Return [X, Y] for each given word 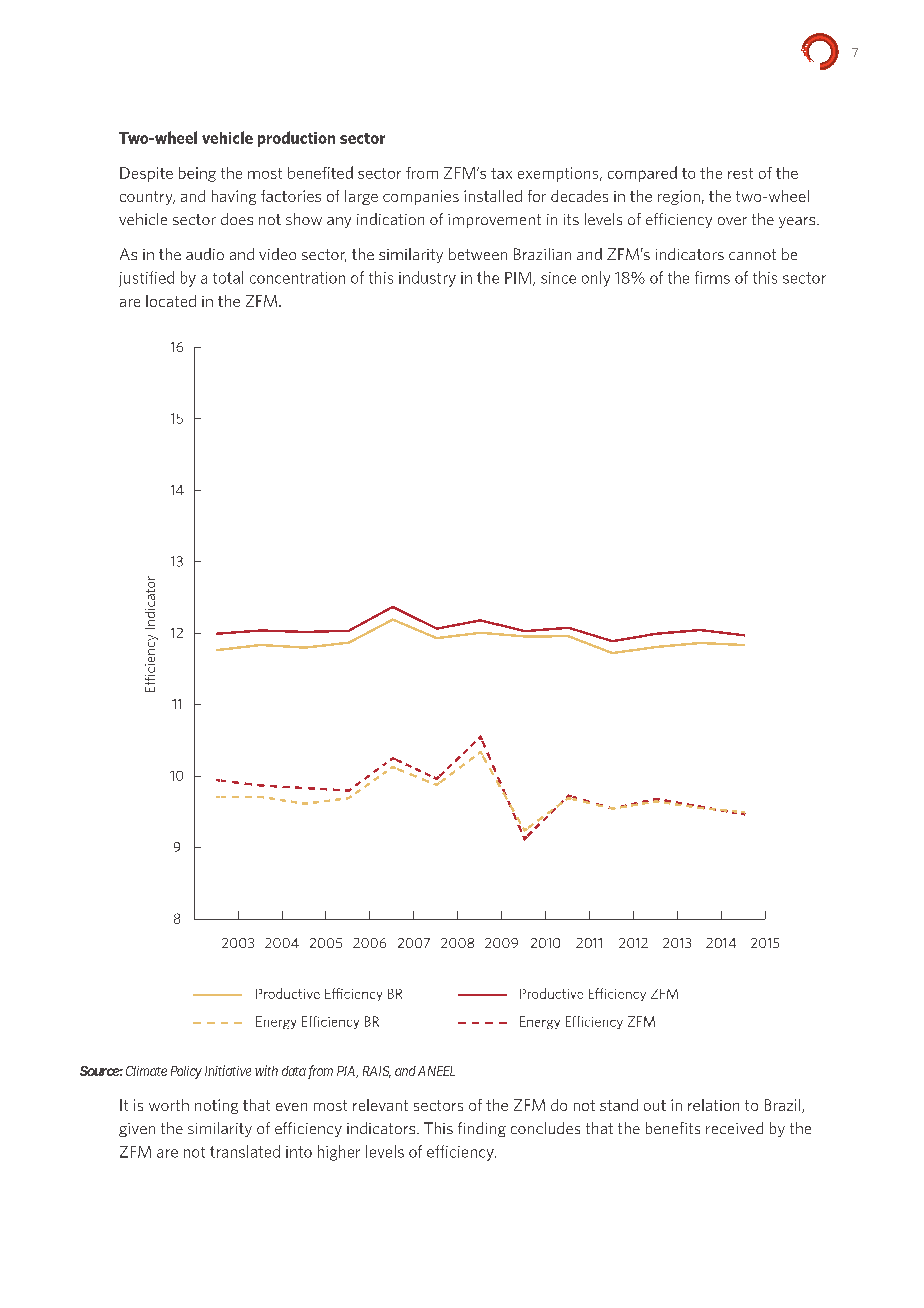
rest [740, 173]
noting [216, 1106]
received [734, 1128]
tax [501, 173]
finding [482, 1129]
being [197, 174]
